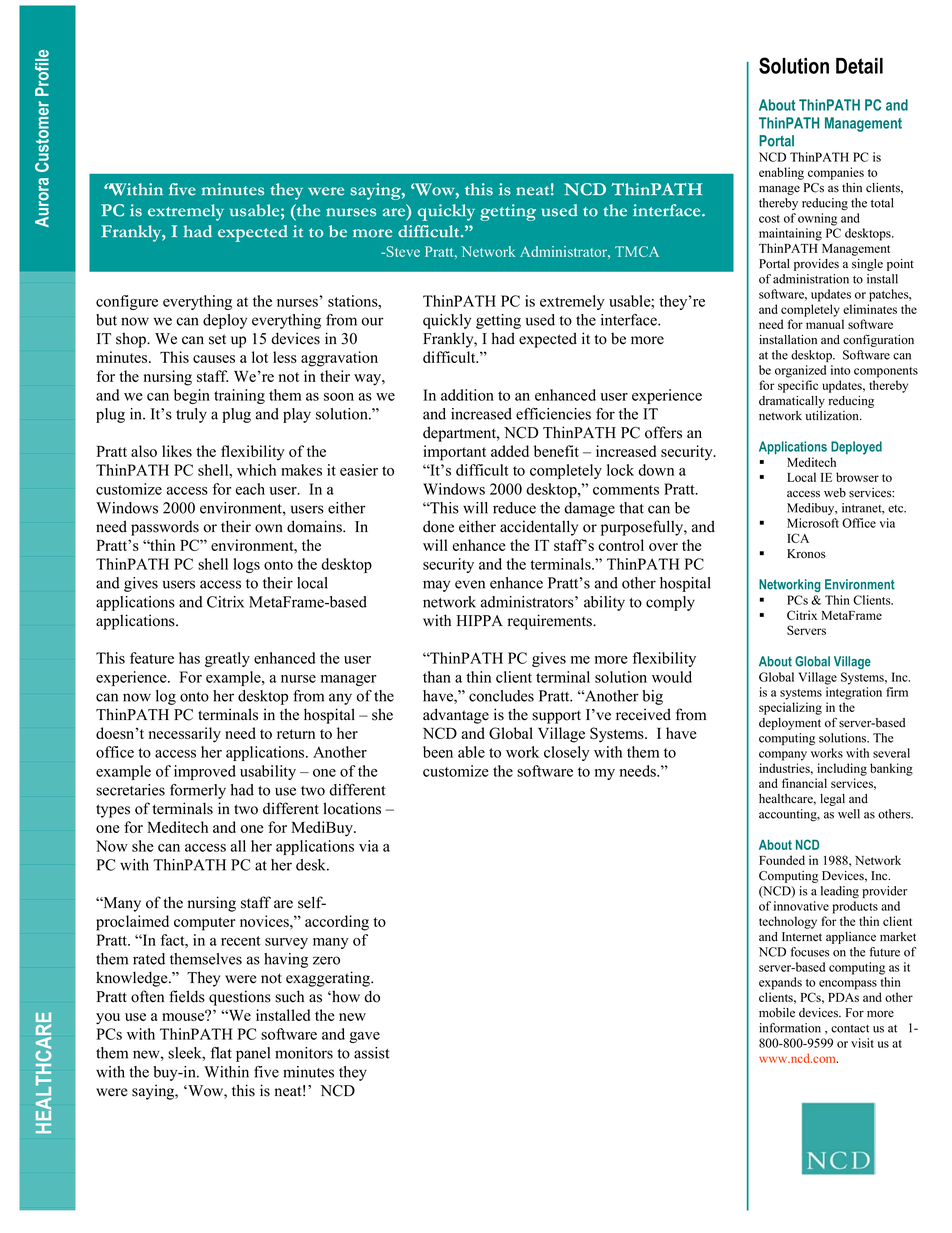 The width and height of the page is (952, 1233). I want to click on logs, so click(247, 565).
